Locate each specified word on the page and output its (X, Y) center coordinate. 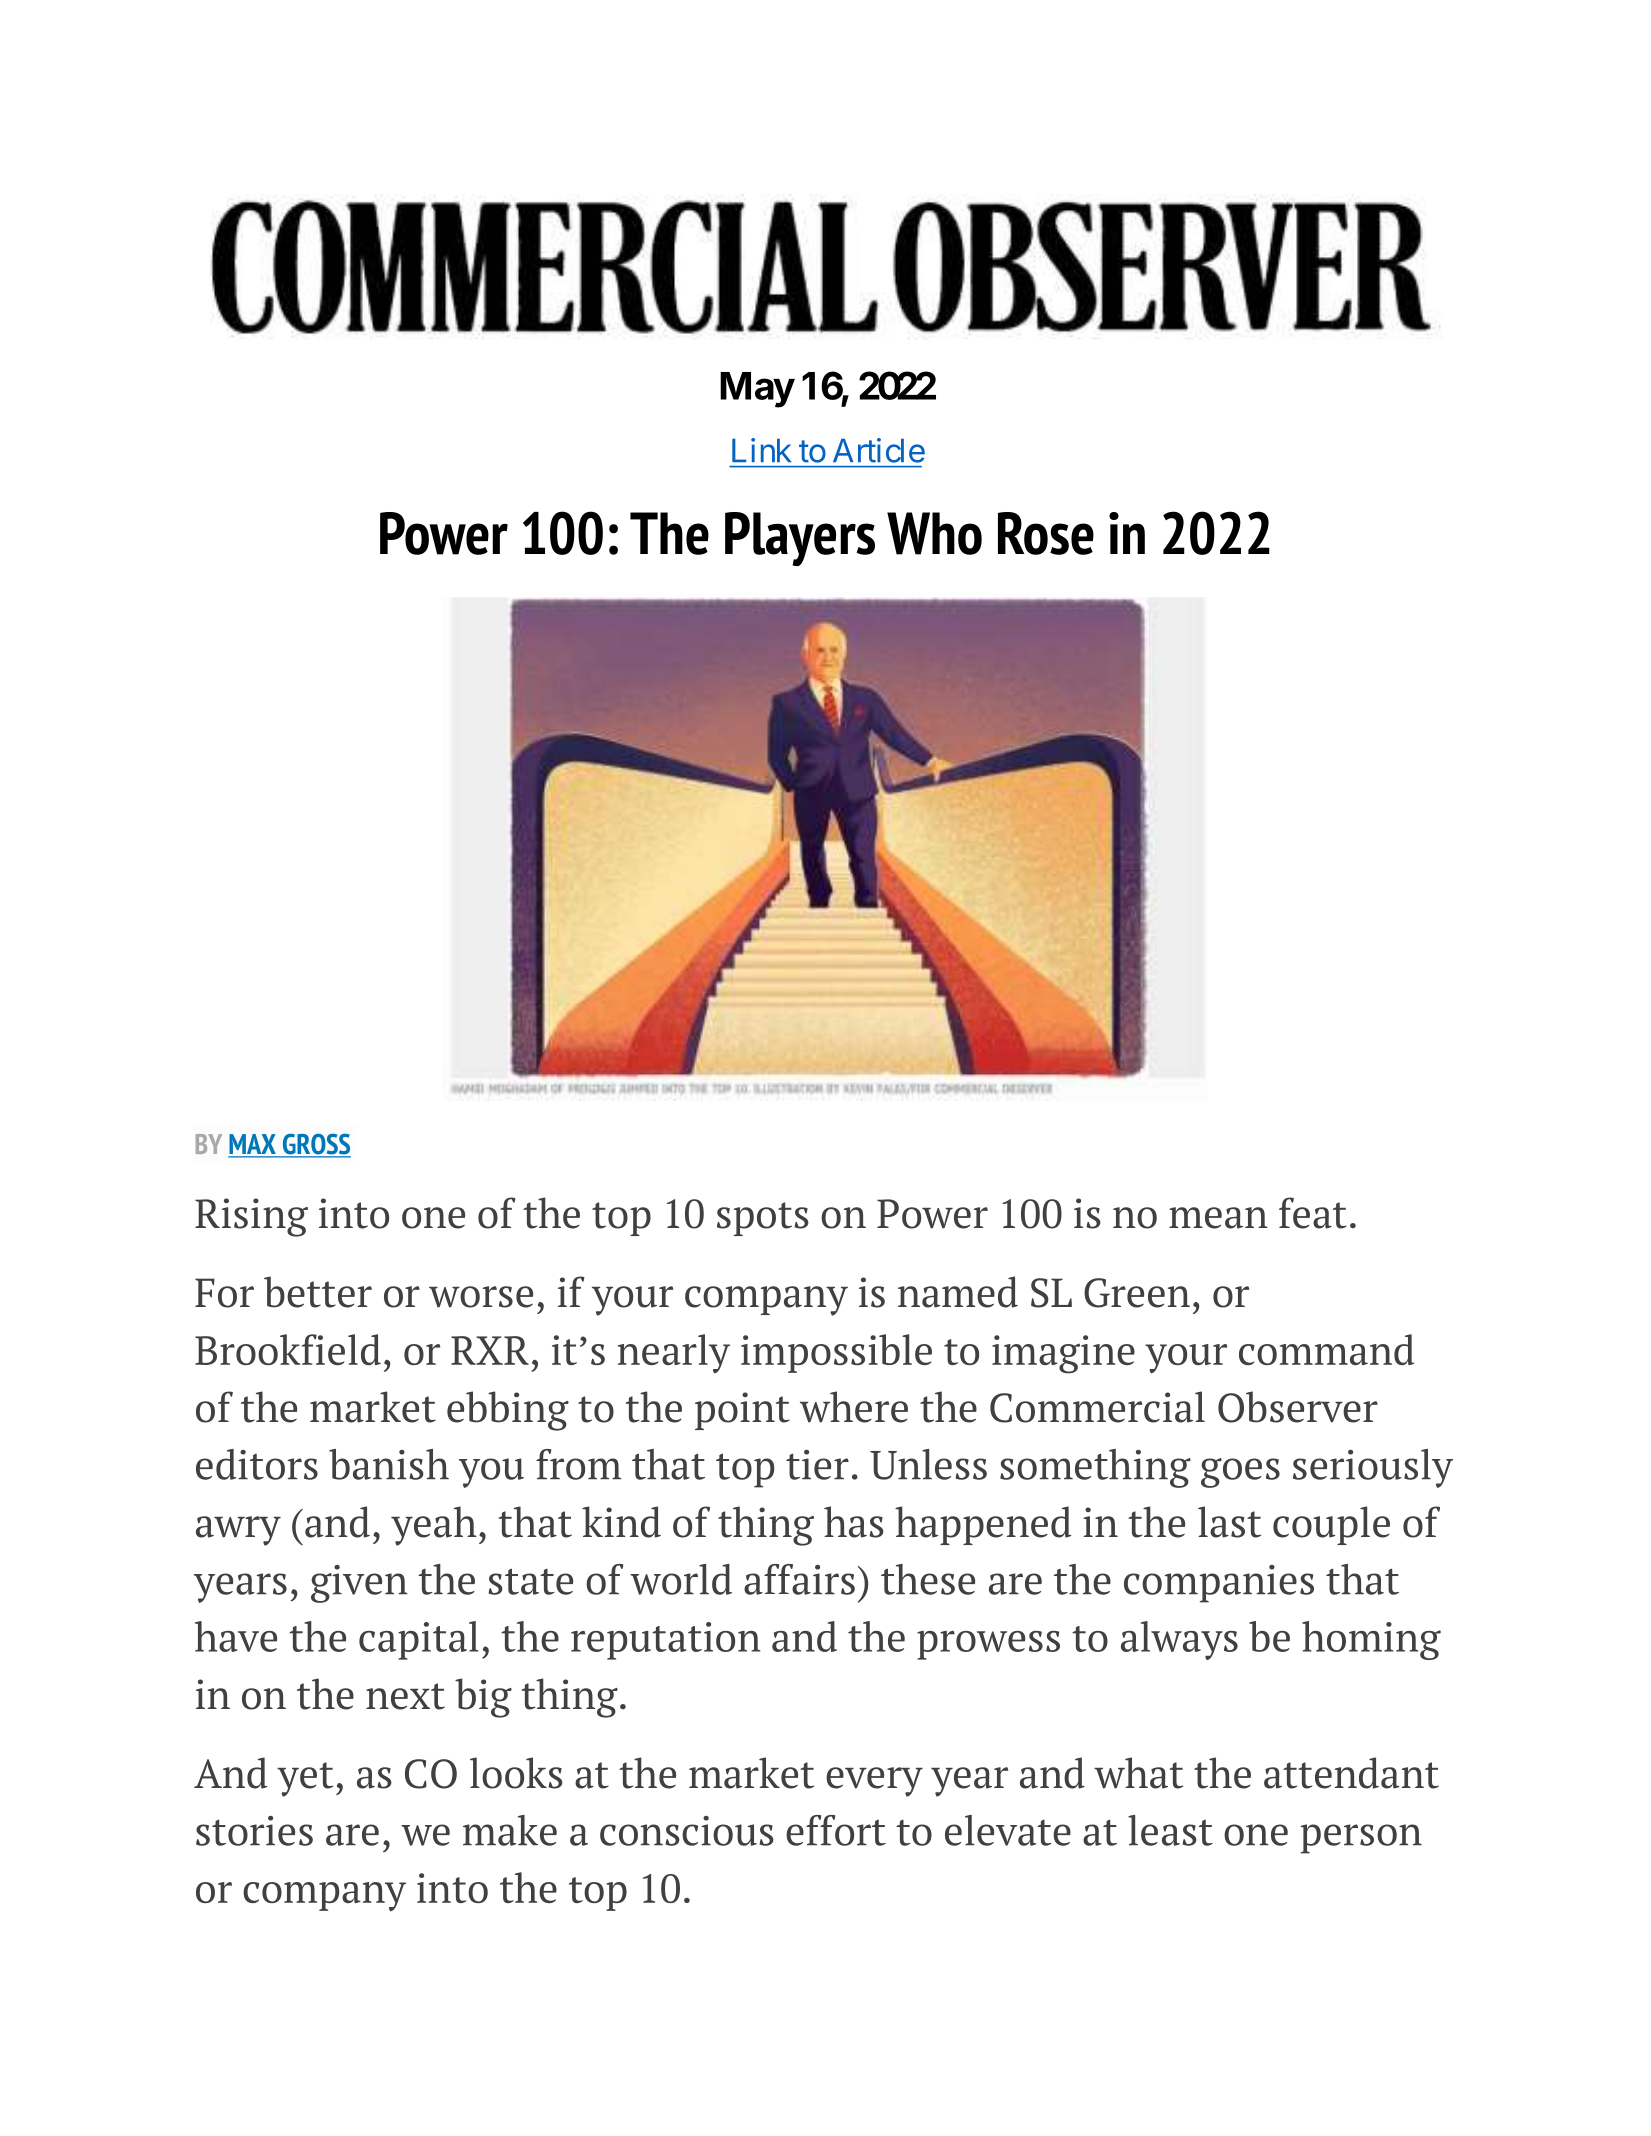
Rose (1046, 533)
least (1170, 1830)
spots (763, 1219)
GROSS (315, 1145)
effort (836, 1830)
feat (1313, 1213)
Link (761, 450)
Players (800, 539)
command (1326, 1349)
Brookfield (288, 1349)
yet (305, 1779)
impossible (836, 1353)
